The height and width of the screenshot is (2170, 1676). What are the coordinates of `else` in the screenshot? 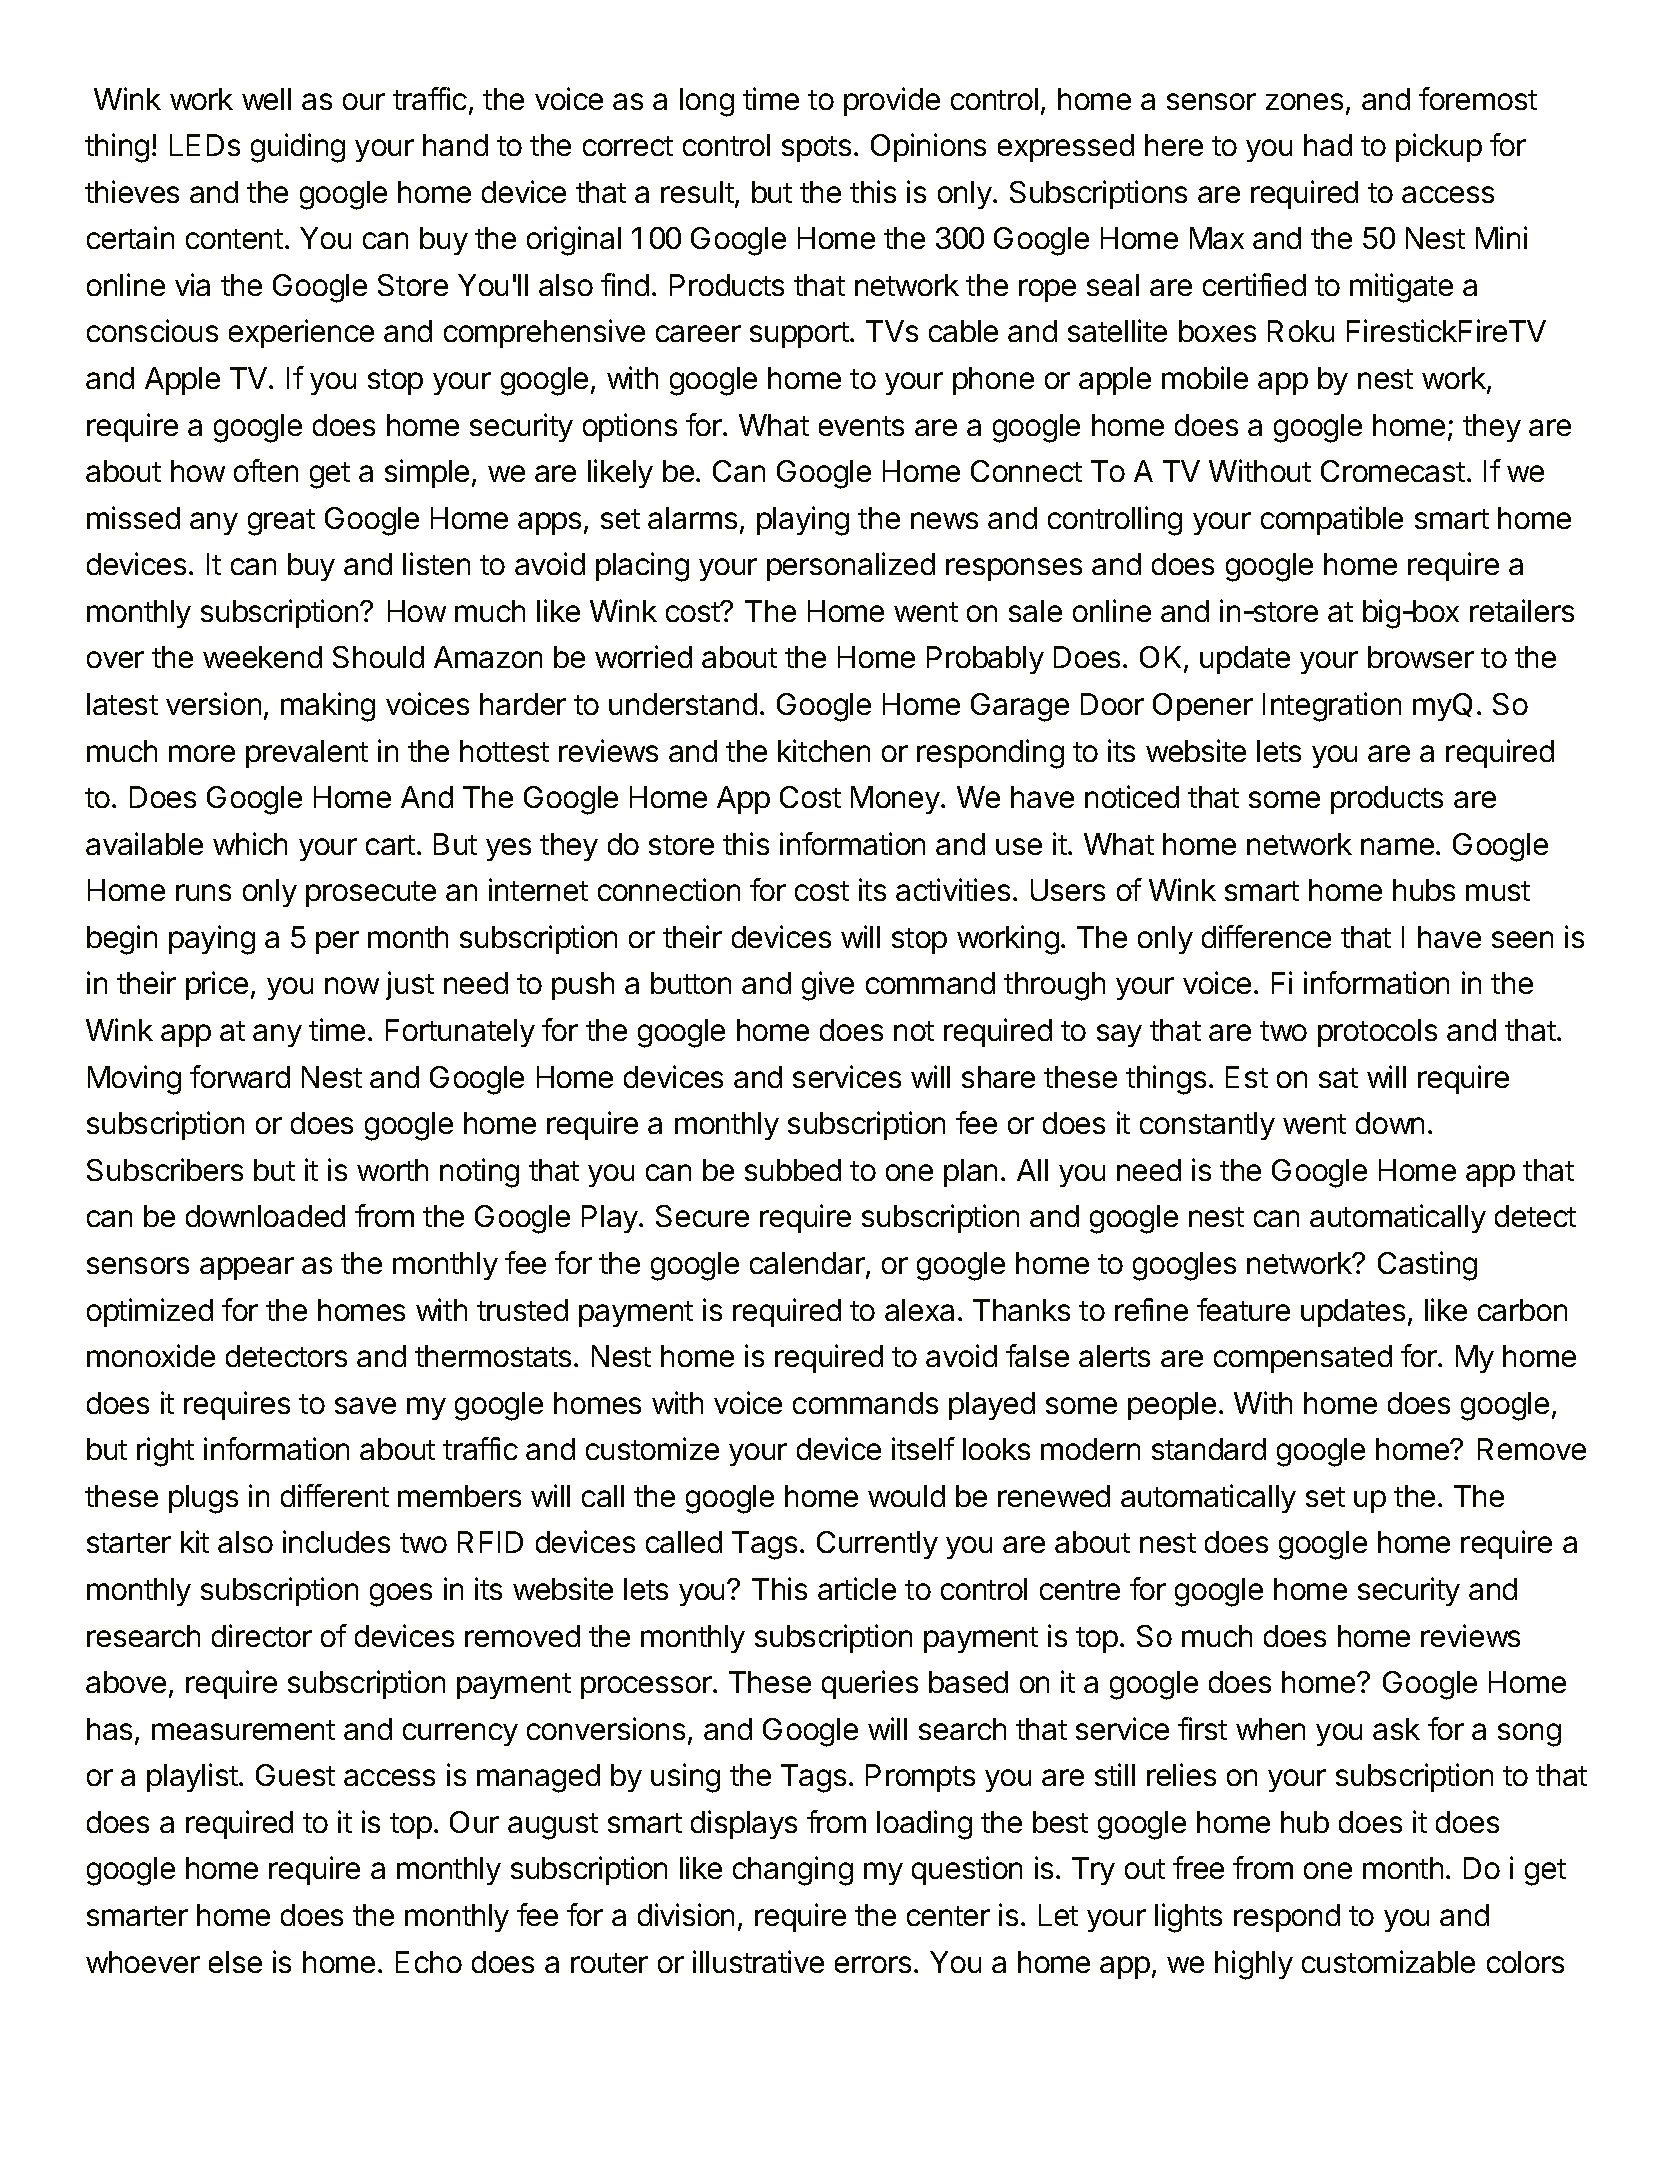 It's located at (235, 1962).
